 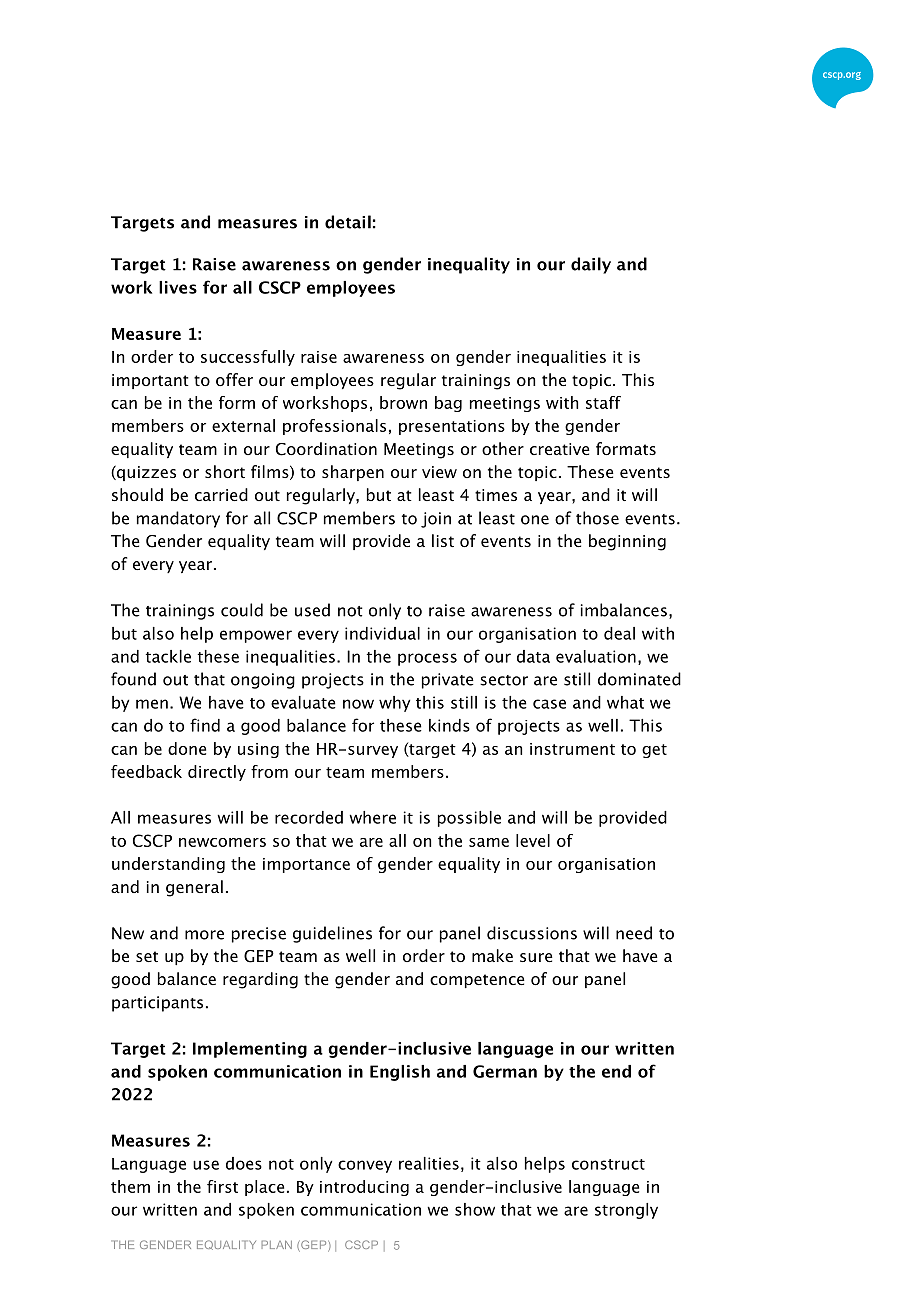 I want to click on lives, so click(x=178, y=287).
